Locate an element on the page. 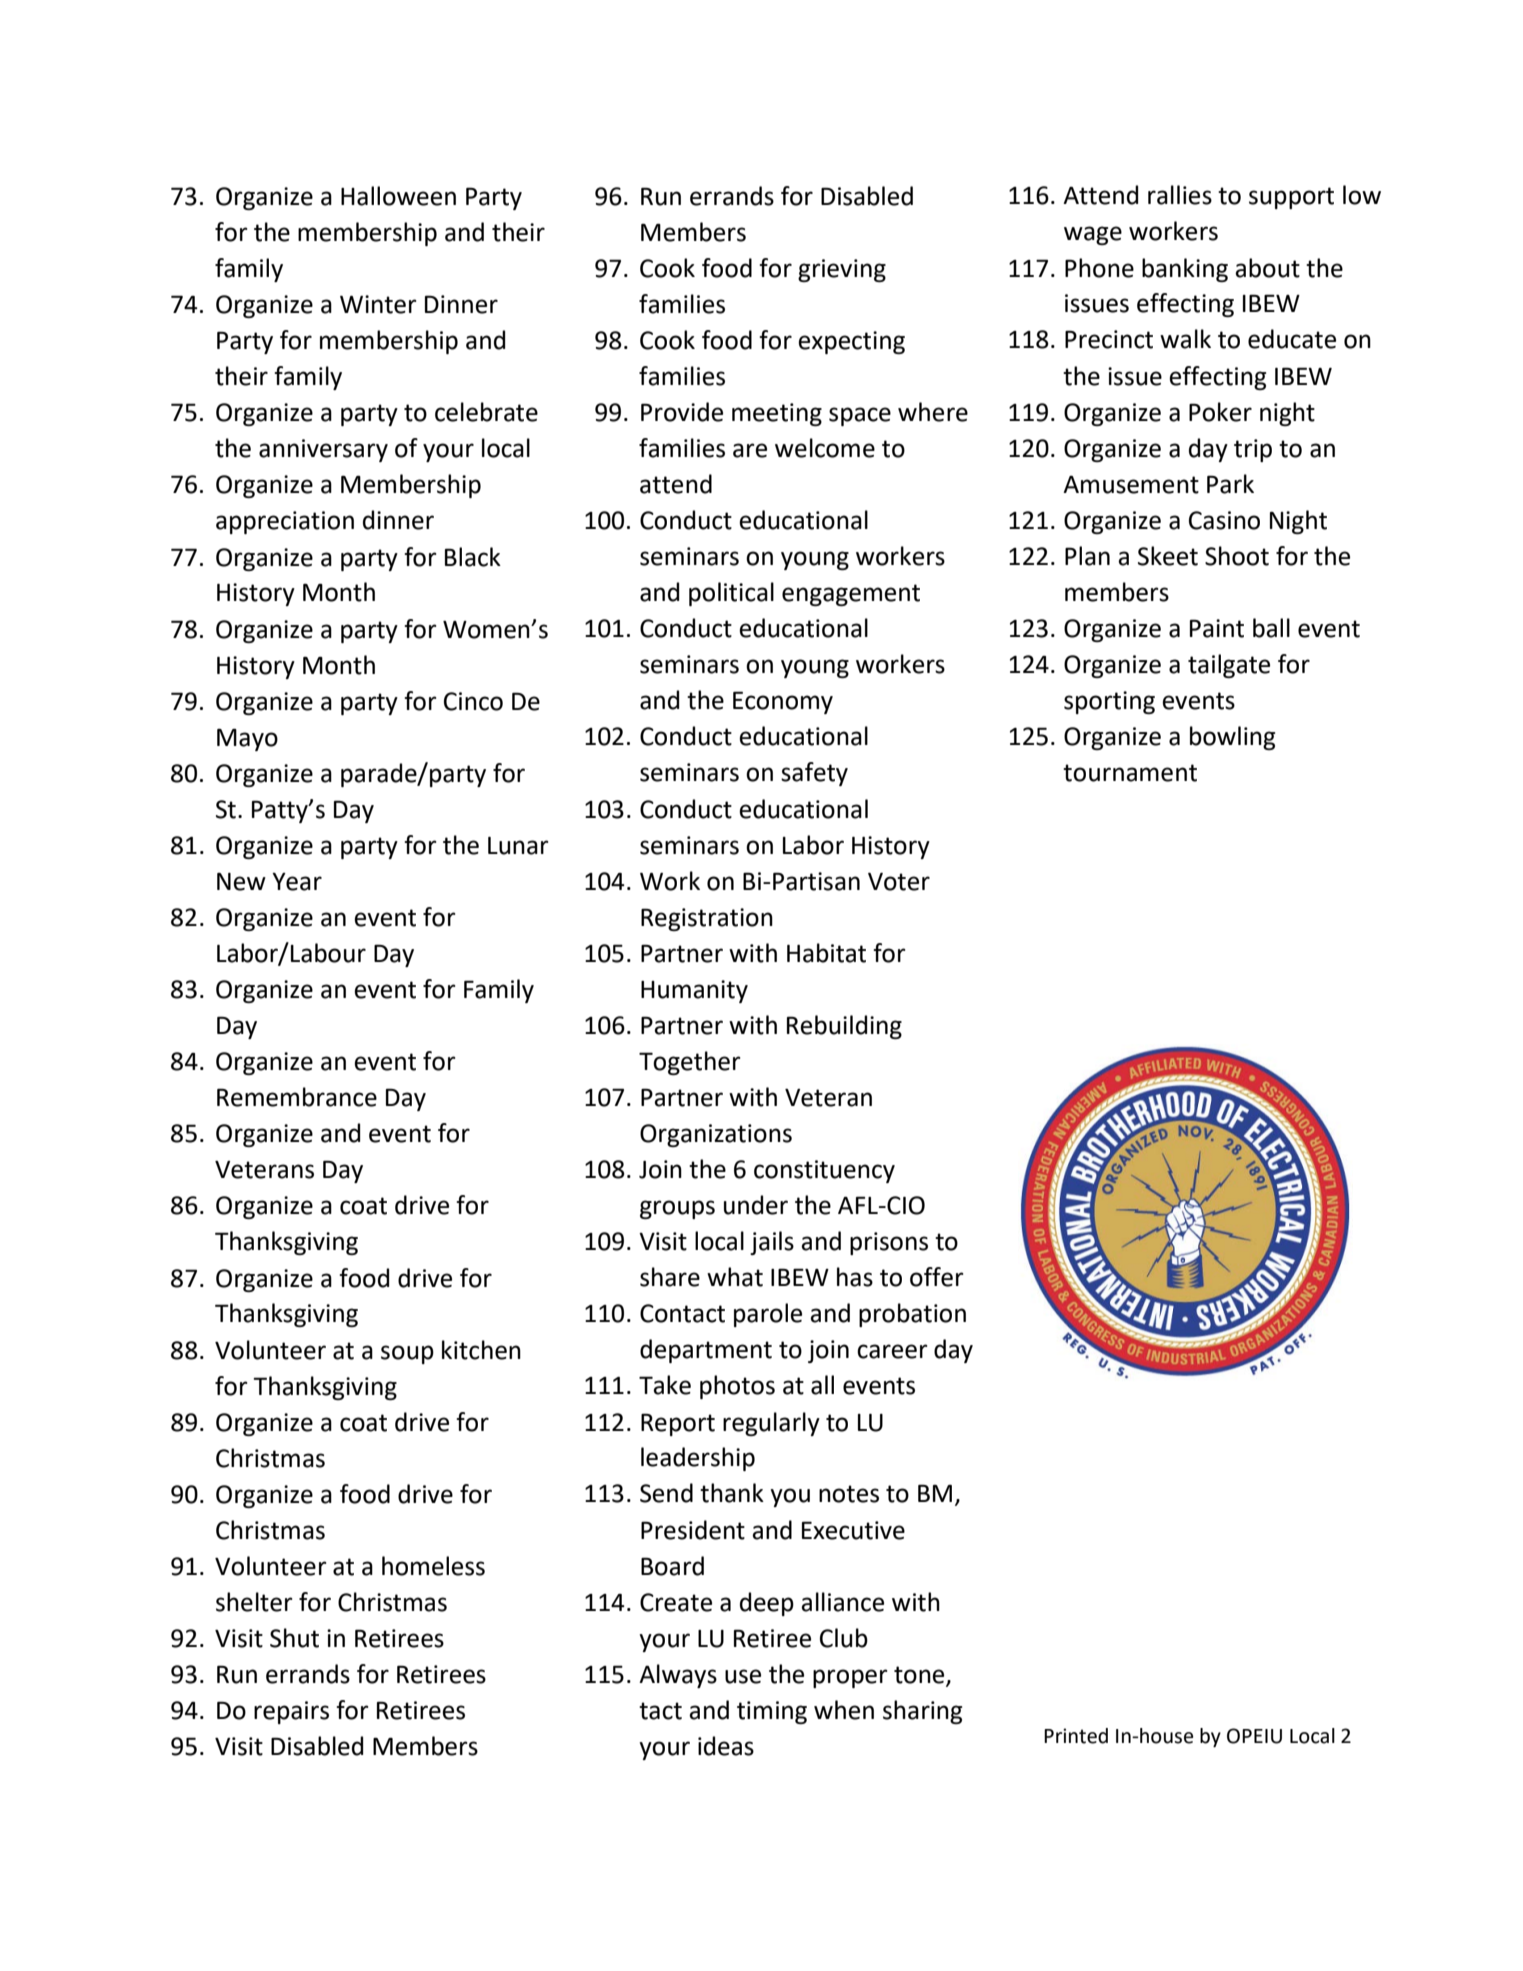  grieving is located at coordinates (842, 270).
